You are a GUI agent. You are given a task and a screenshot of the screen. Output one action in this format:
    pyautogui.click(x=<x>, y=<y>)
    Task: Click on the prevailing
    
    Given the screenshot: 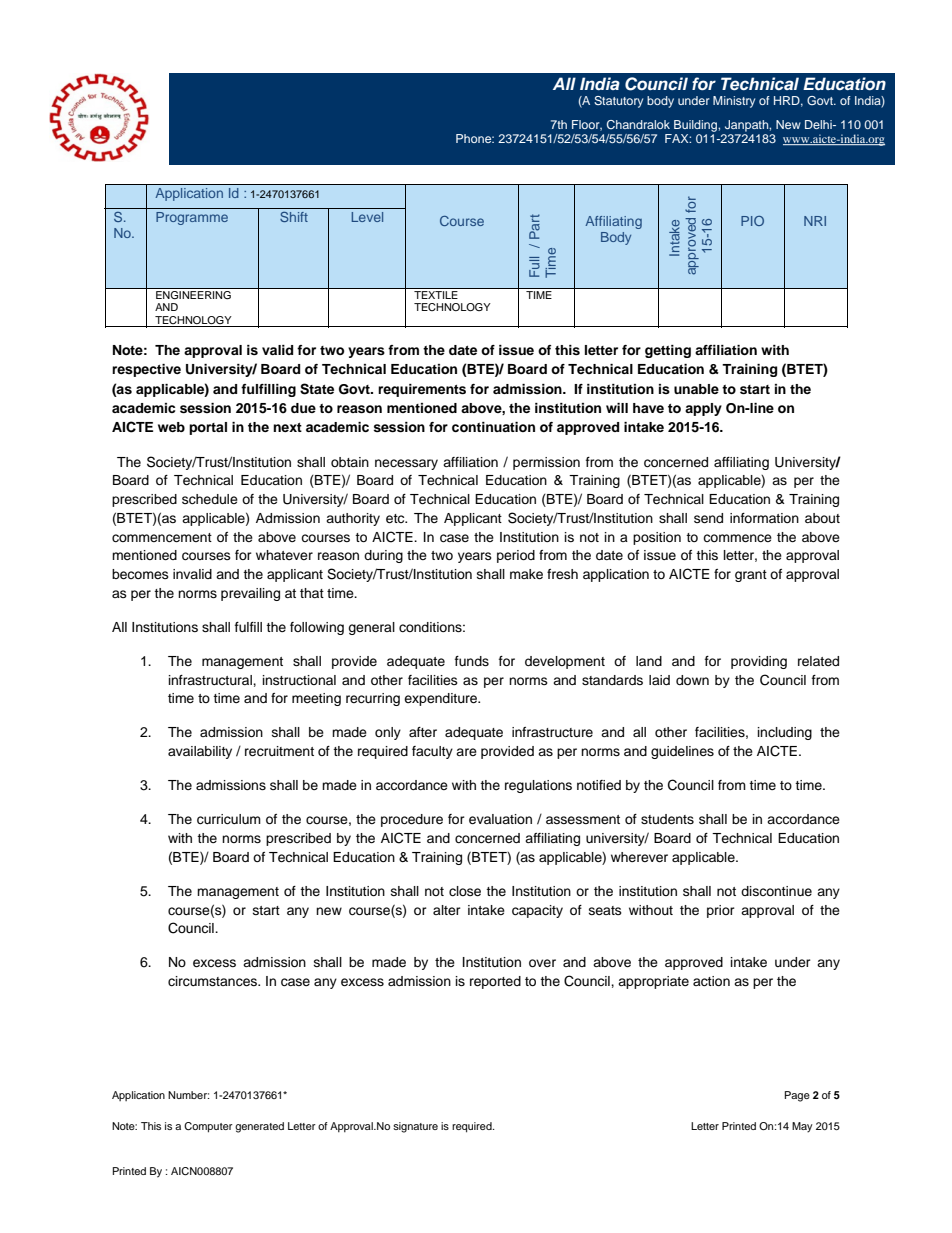 What is the action you would take?
    pyautogui.click(x=250, y=594)
